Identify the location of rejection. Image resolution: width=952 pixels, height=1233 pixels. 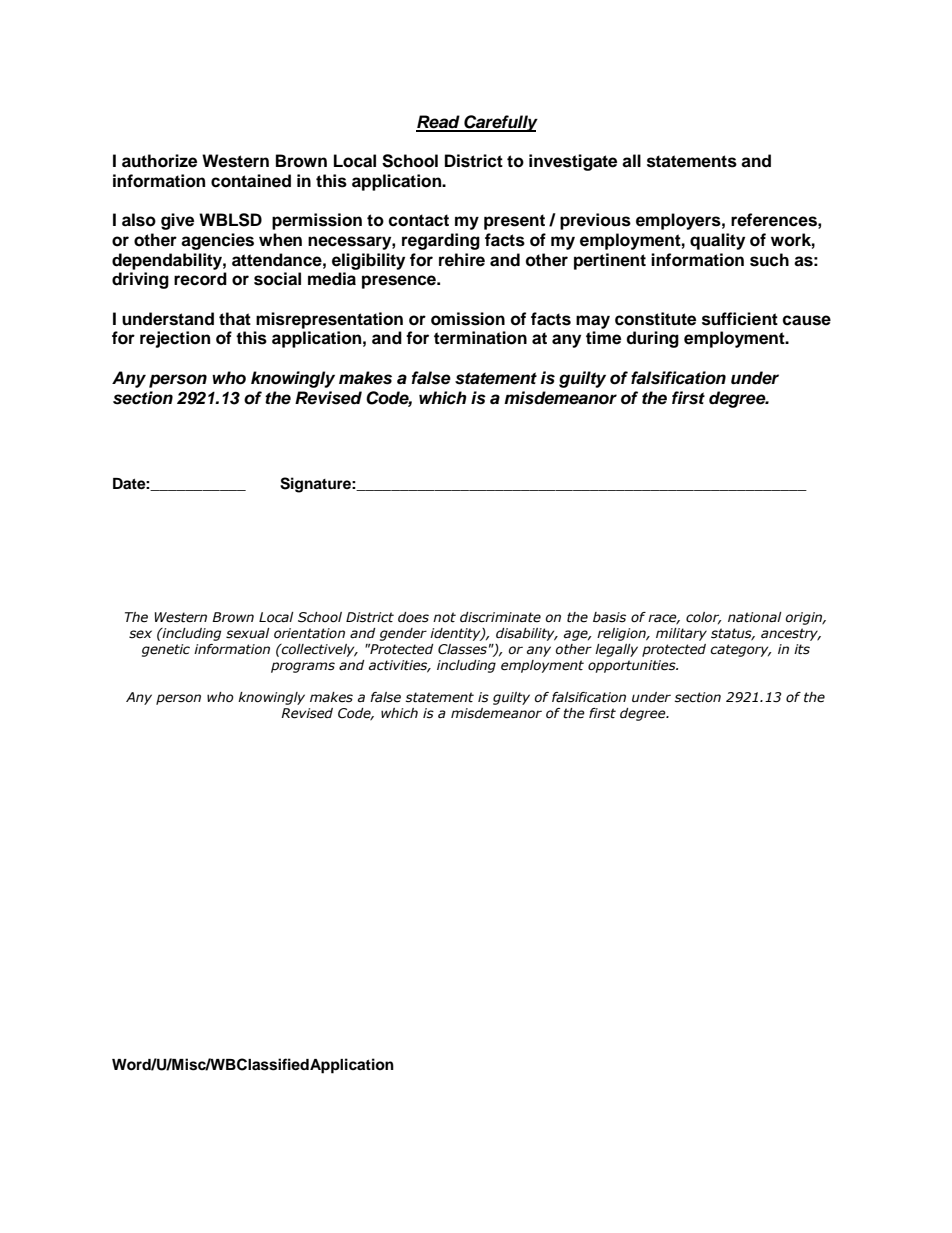
(175, 339).
